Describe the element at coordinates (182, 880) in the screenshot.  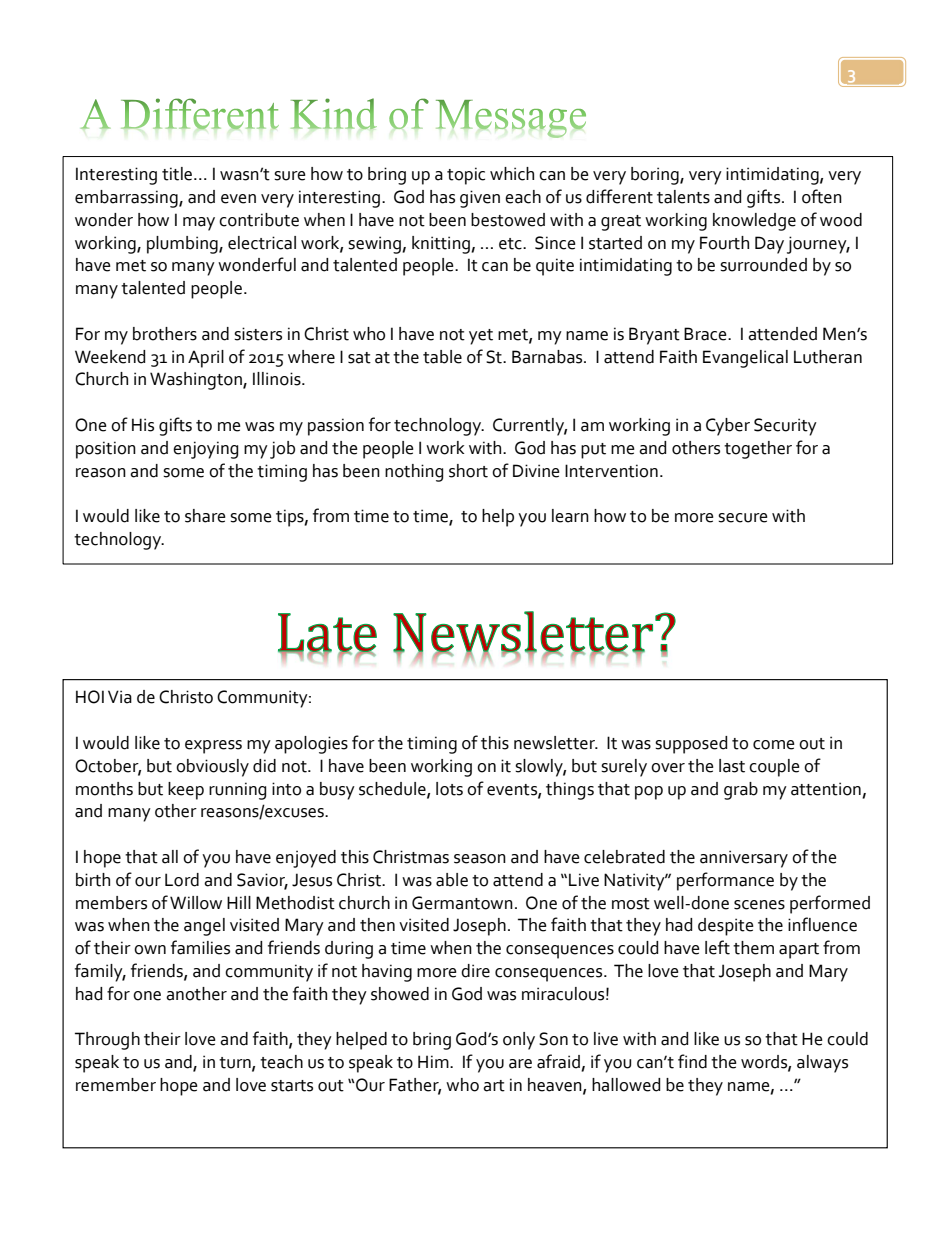
I see `Lord` at that location.
